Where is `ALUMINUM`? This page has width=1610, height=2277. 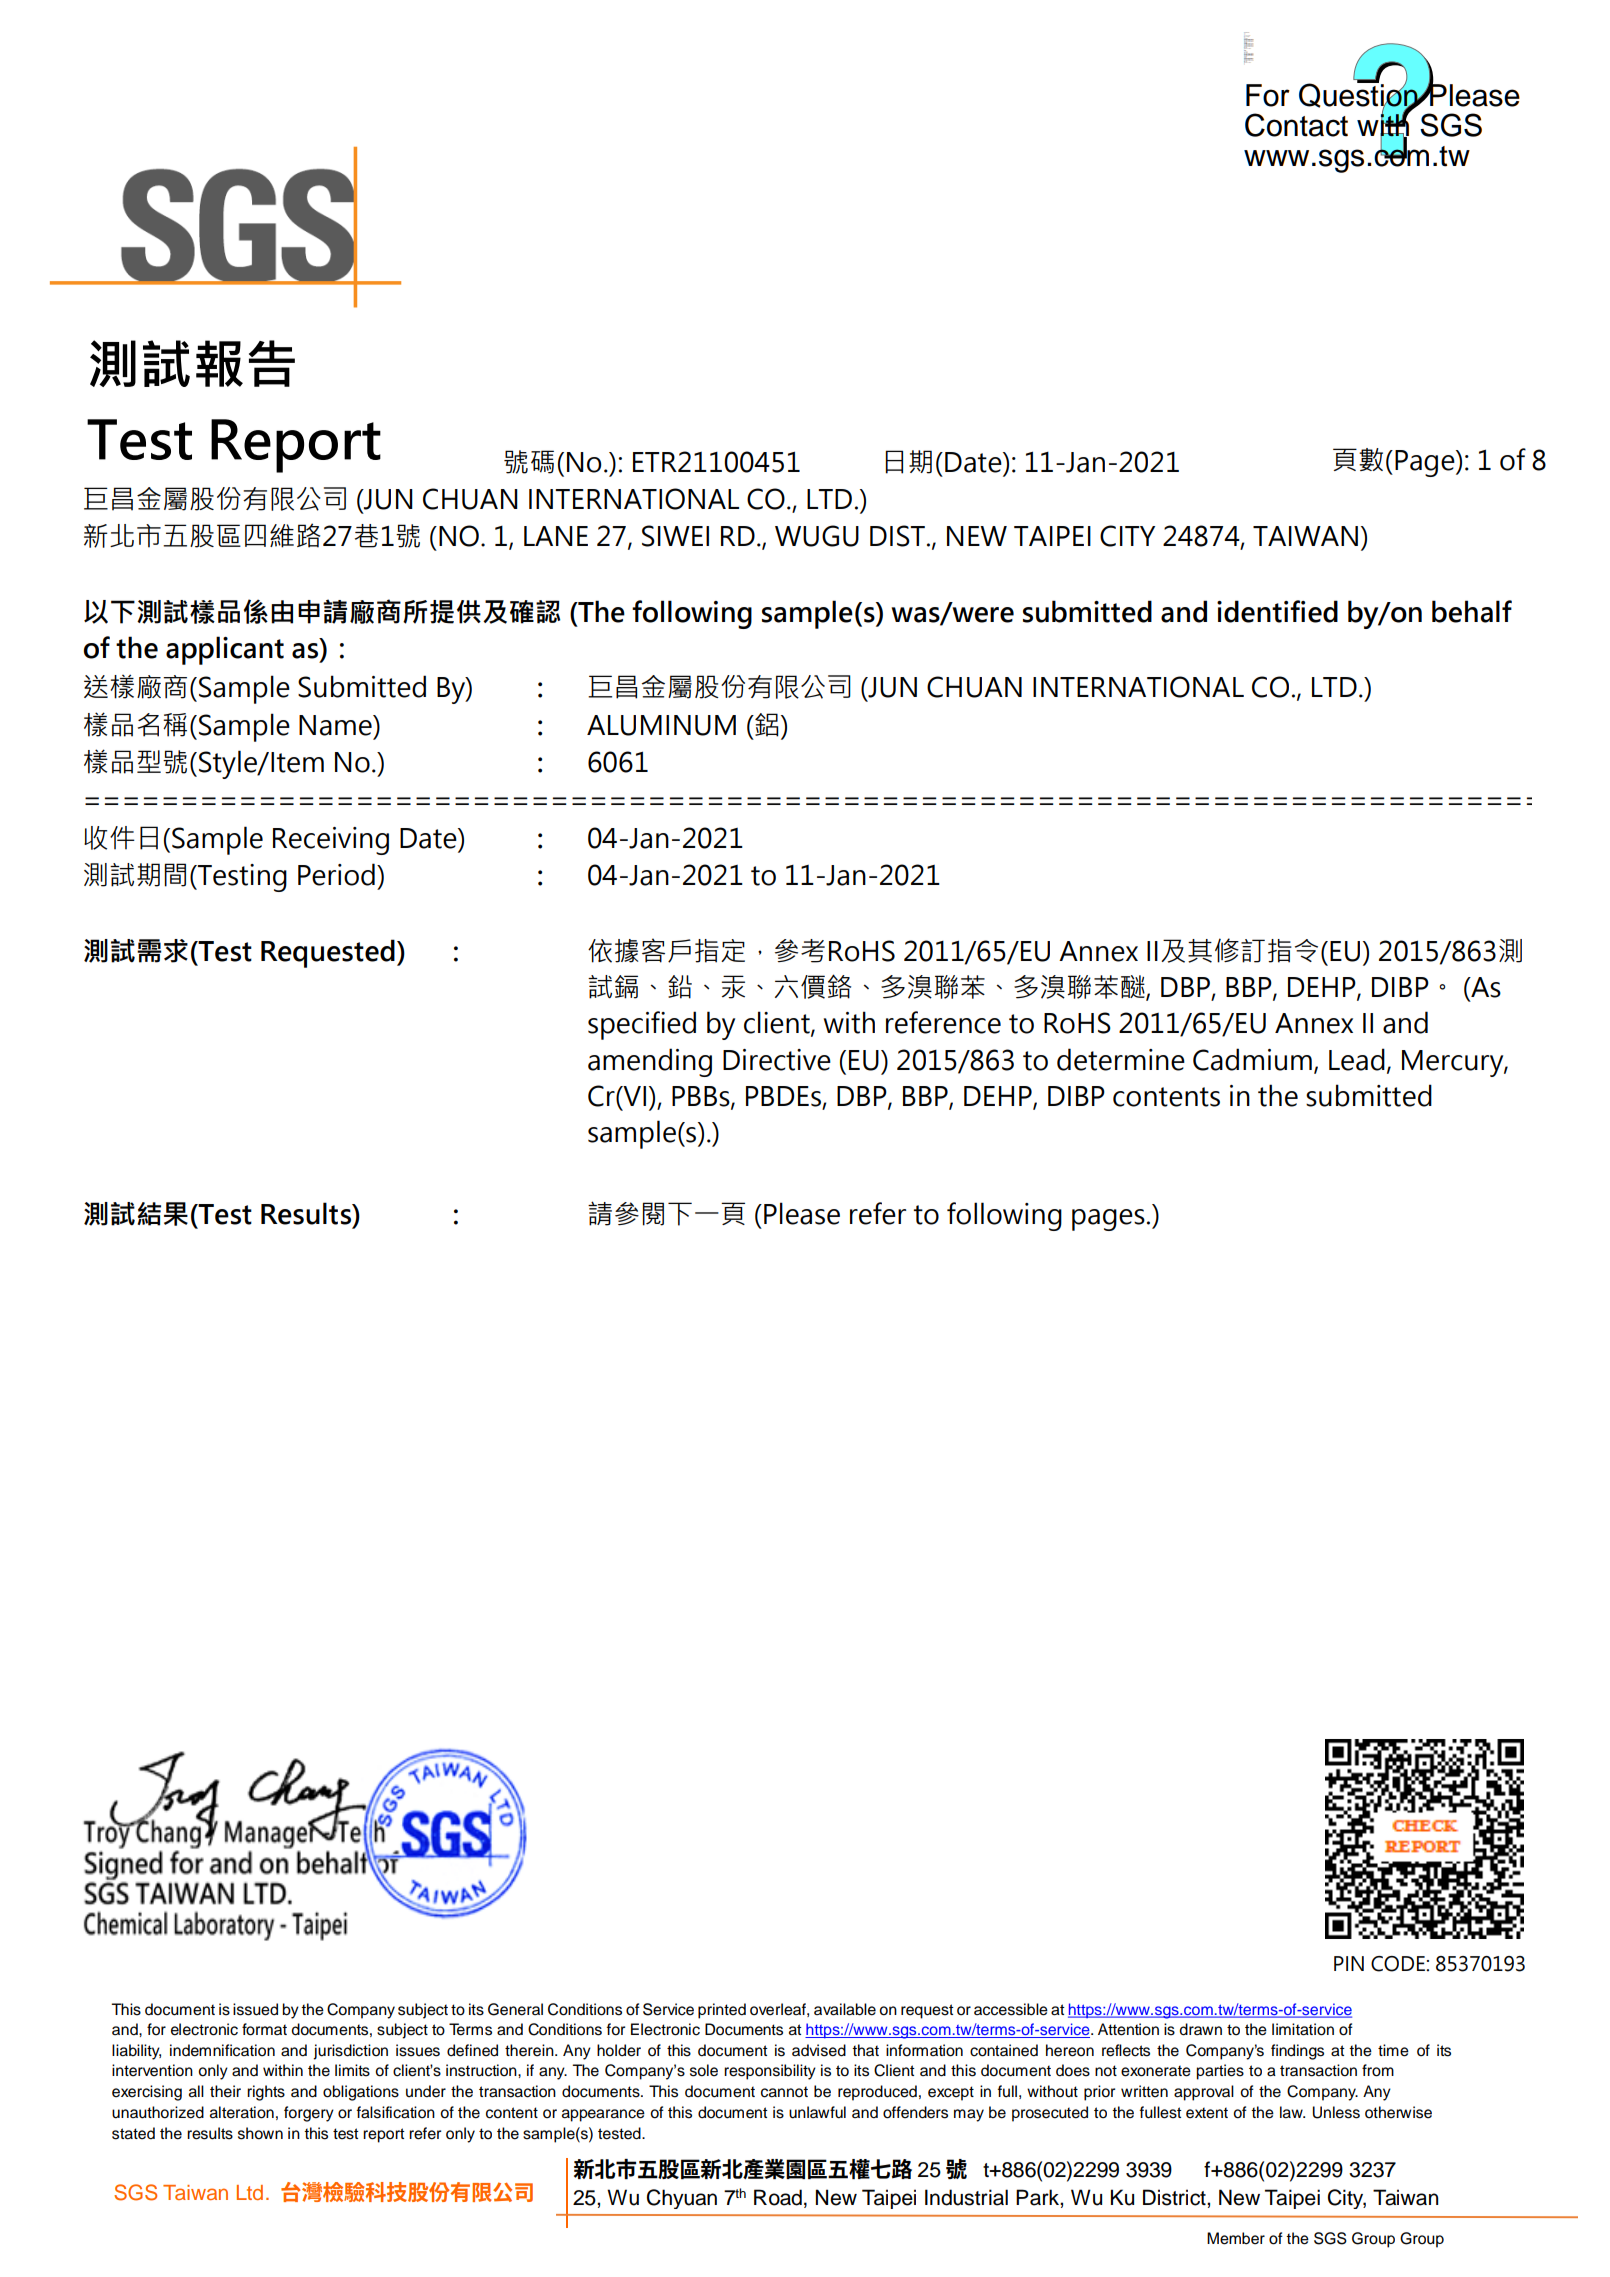
ALUMINUM is located at coordinates (661, 725).
